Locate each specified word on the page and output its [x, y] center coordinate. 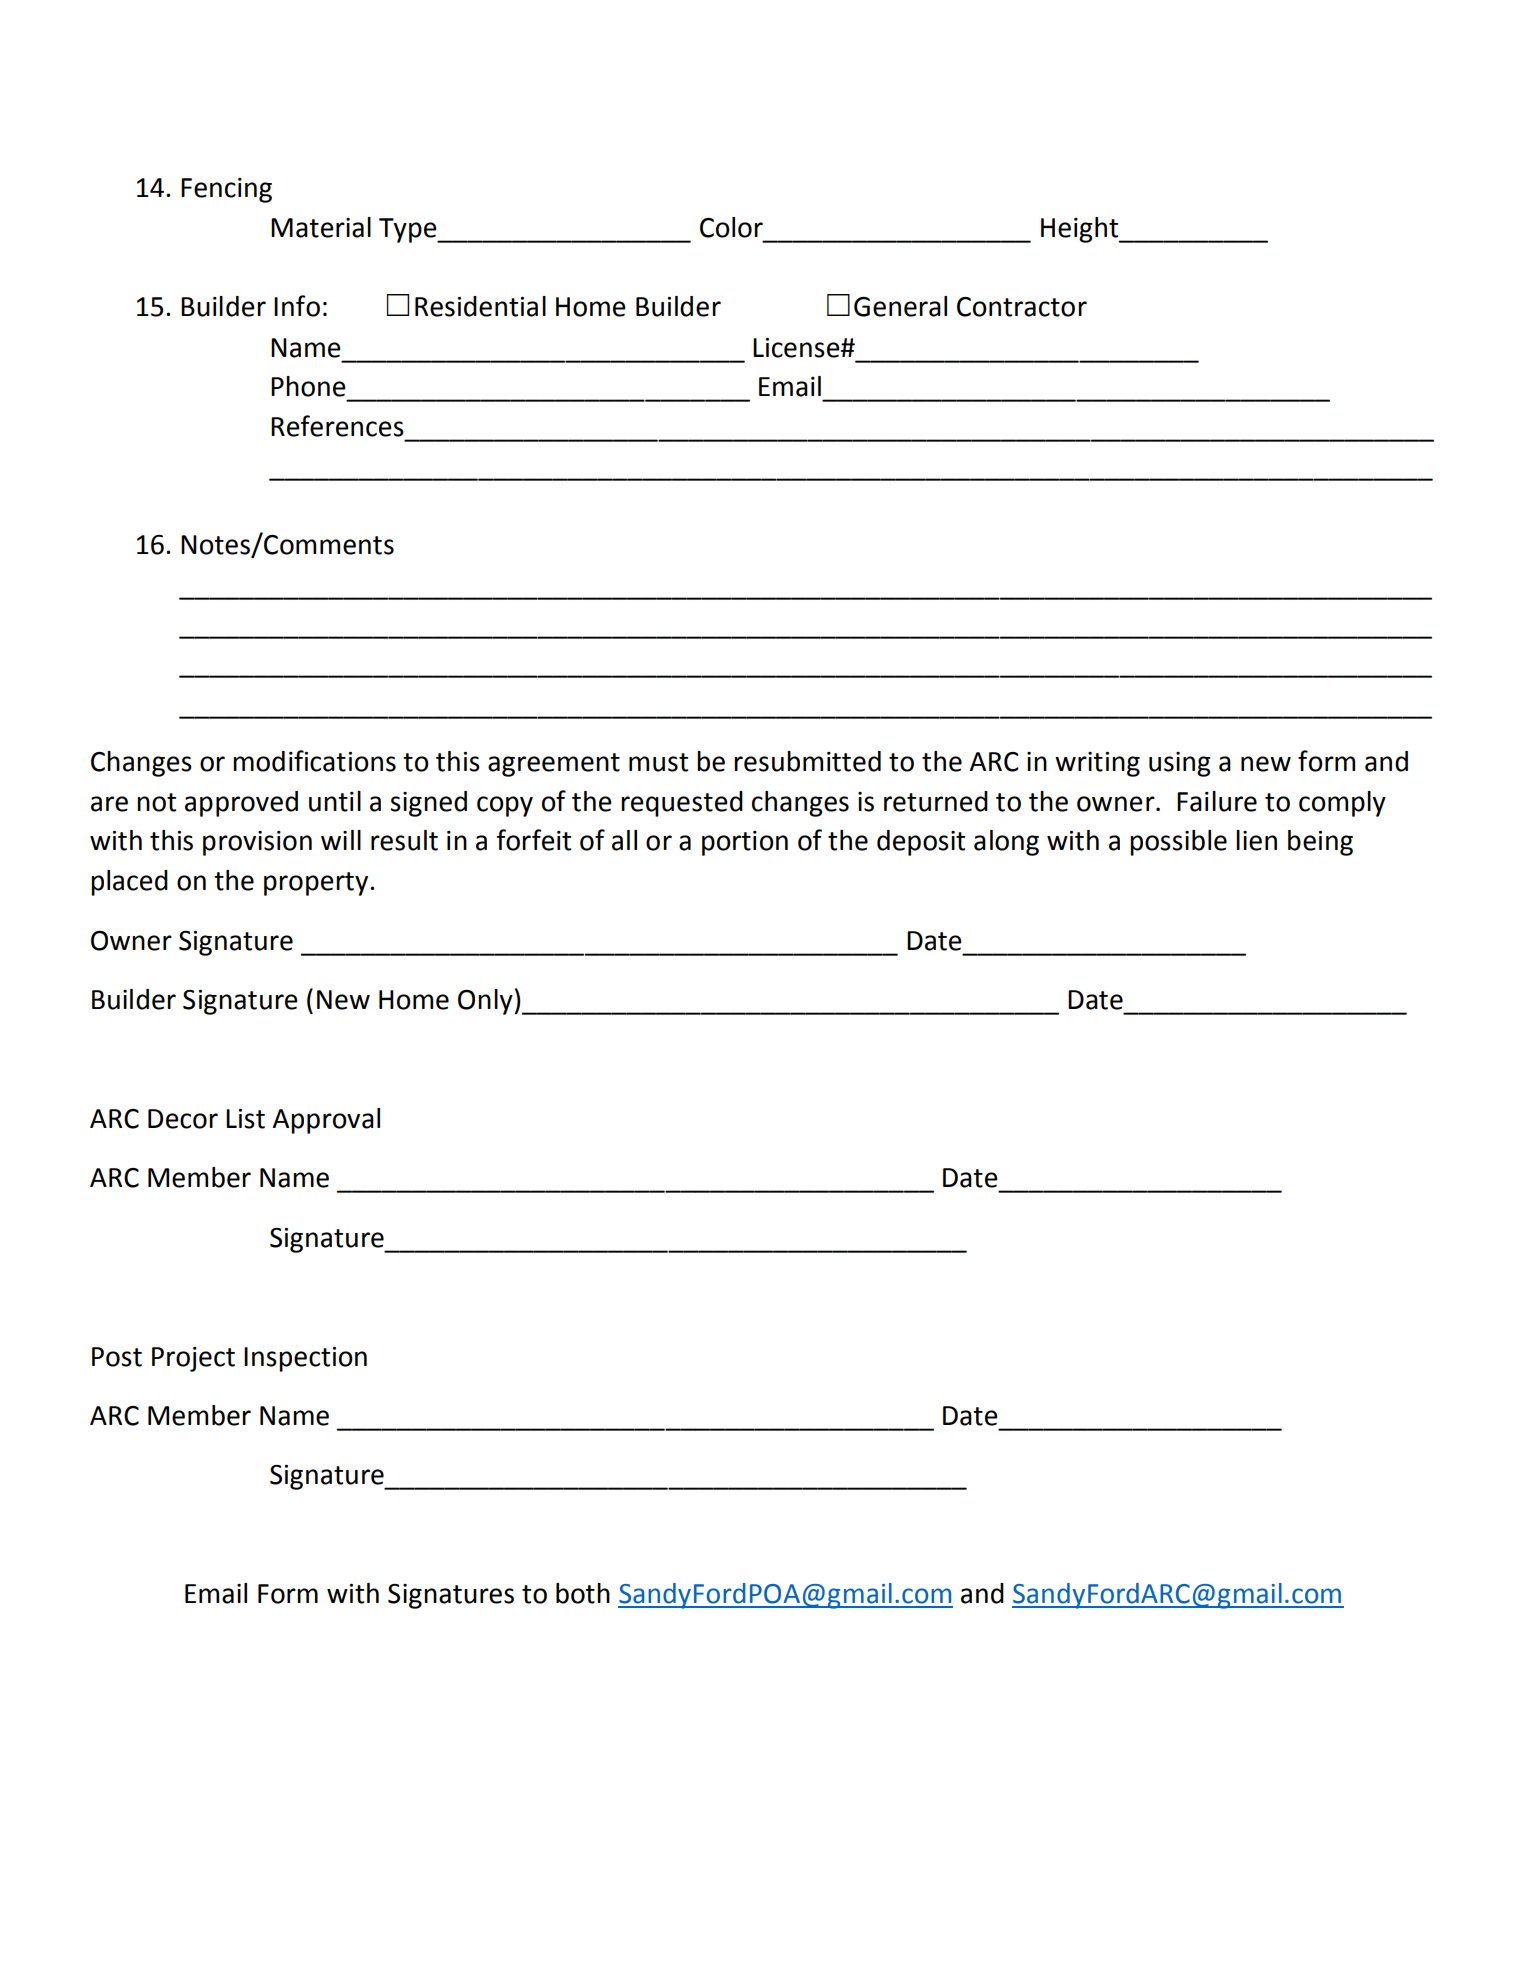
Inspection [305, 1359]
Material [321, 227]
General [900, 306]
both [583, 1593]
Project [193, 1359]
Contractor [1022, 307]
